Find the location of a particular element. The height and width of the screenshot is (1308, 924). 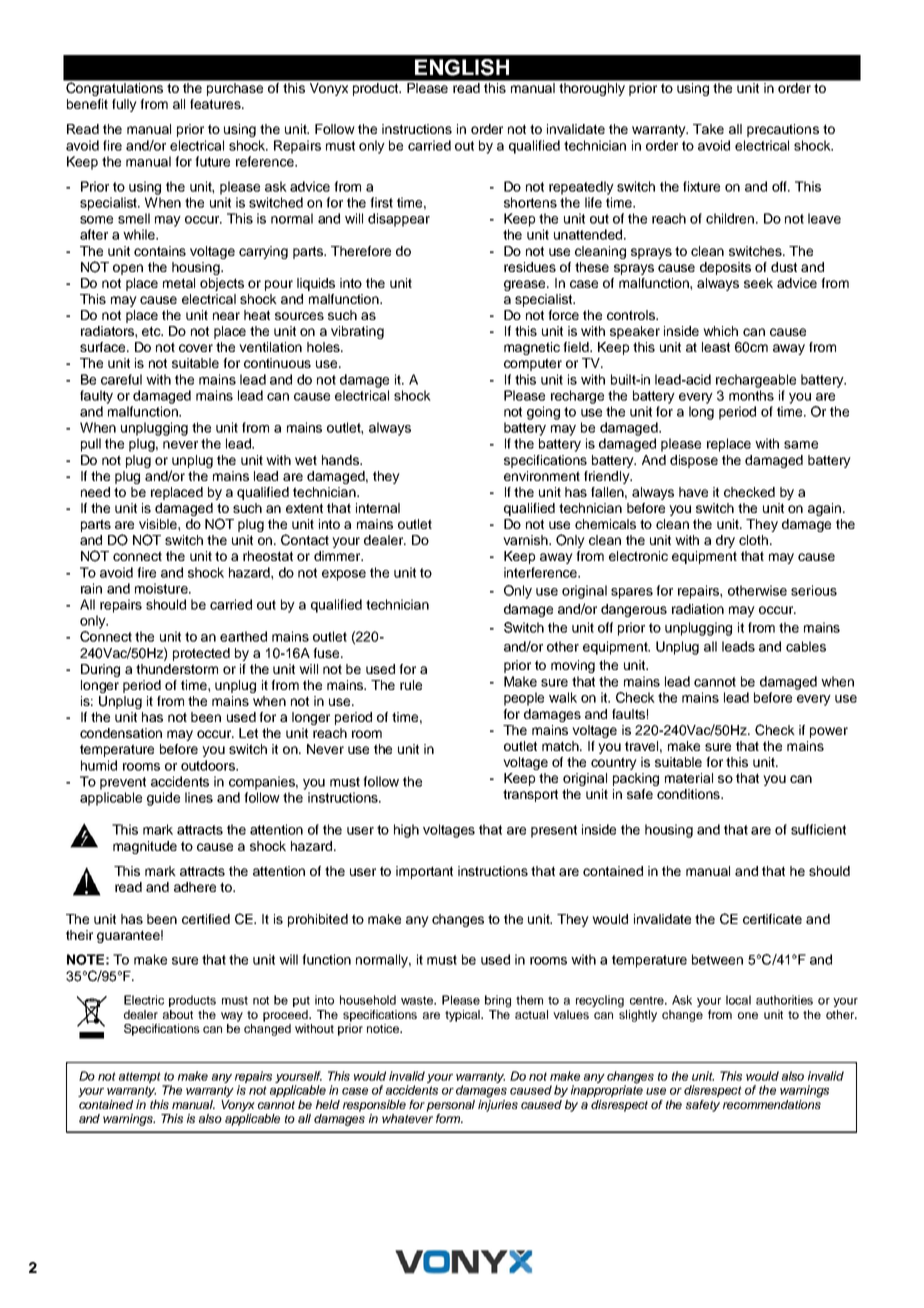

cover is located at coordinates (196, 348).
